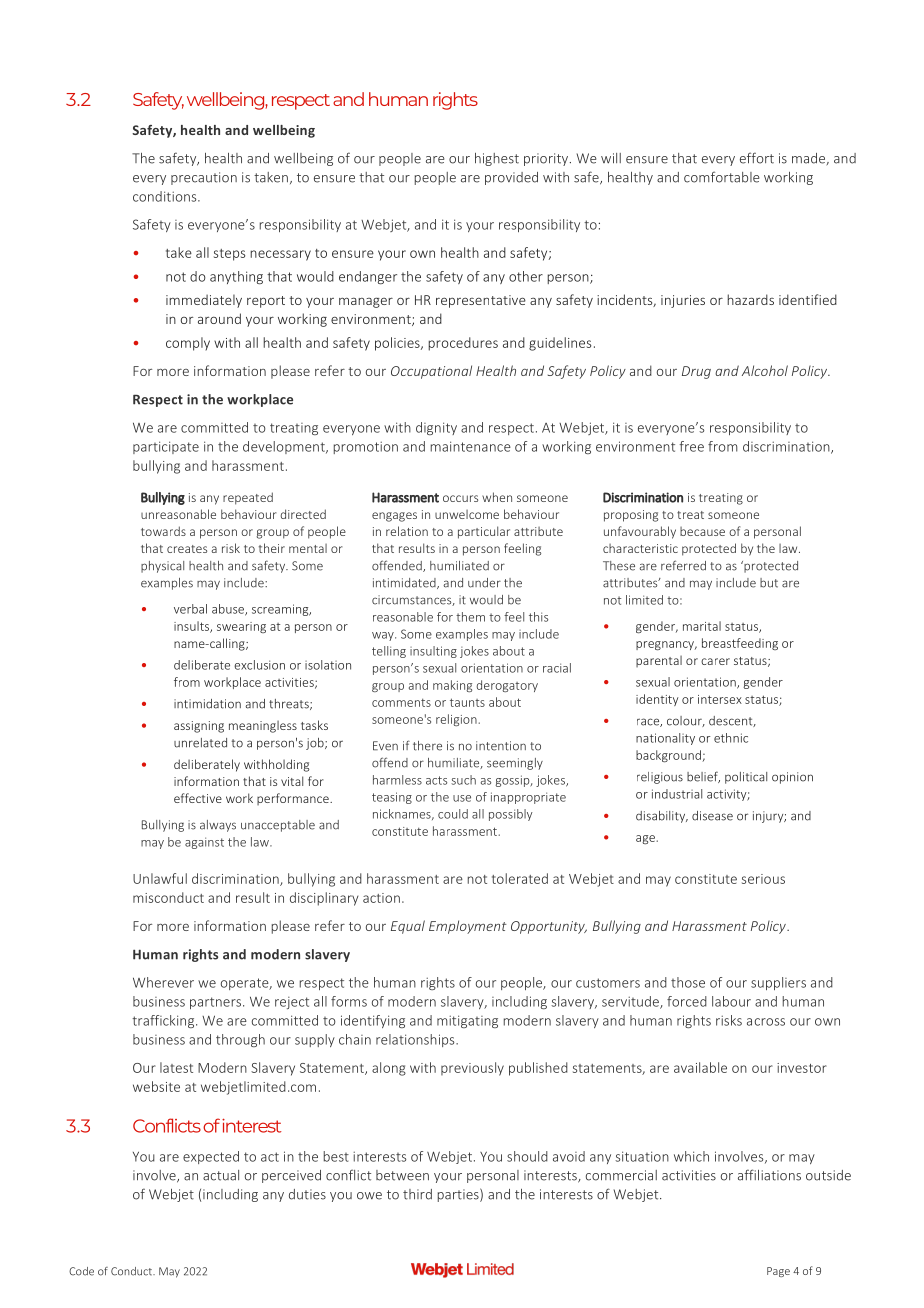 This page has width=924, height=1308. What do you see at coordinates (417, 1194) in the page?
I see `third` at bounding box center [417, 1194].
